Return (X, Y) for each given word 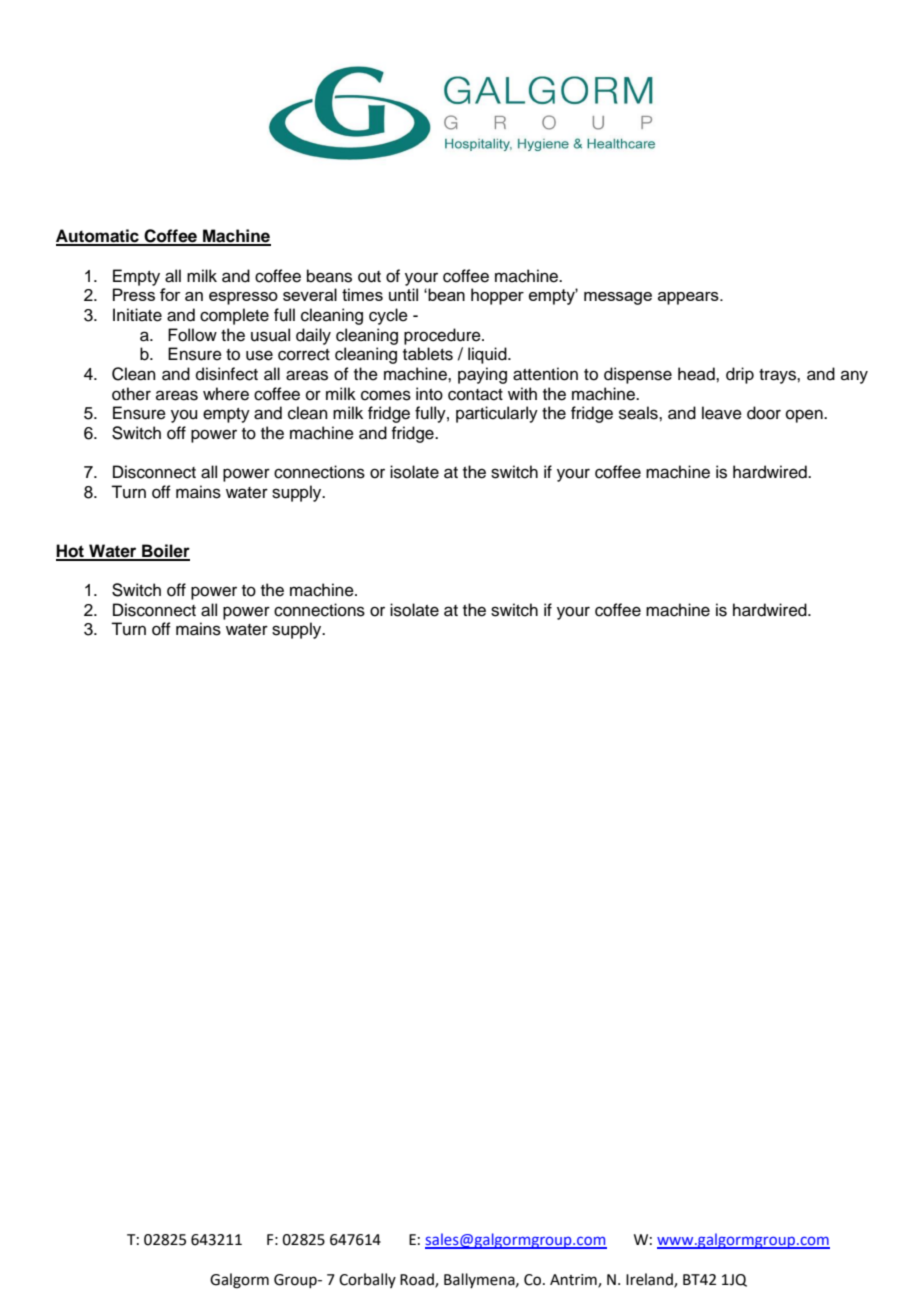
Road (418, 1280)
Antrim (574, 1280)
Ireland (650, 1280)
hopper (497, 296)
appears (689, 298)
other (131, 394)
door (764, 413)
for (170, 294)
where (226, 394)
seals (639, 413)
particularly (497, 414)
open (805, 416)
